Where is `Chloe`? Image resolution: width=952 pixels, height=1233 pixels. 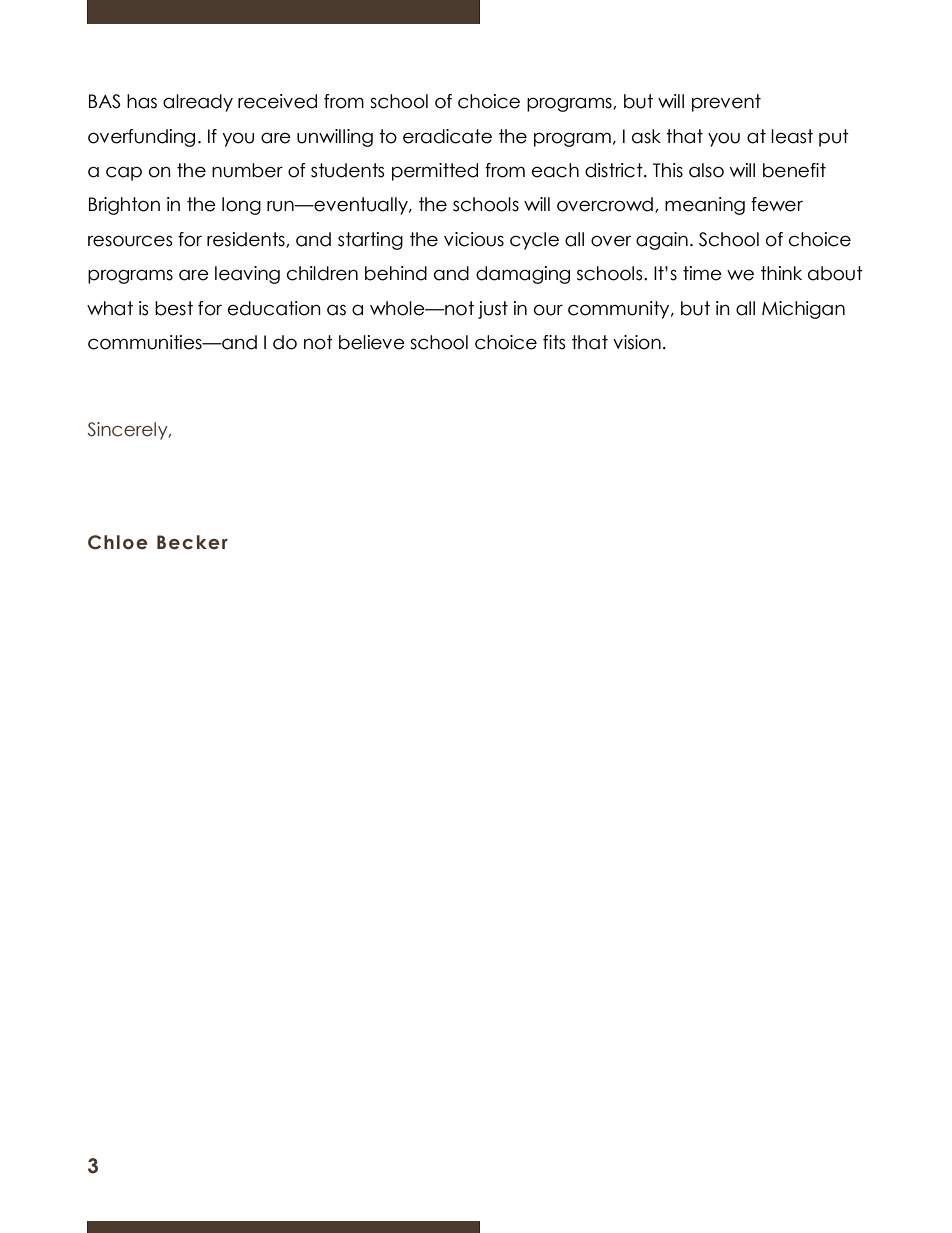 Chloe is located at coordinates (118, 542).
